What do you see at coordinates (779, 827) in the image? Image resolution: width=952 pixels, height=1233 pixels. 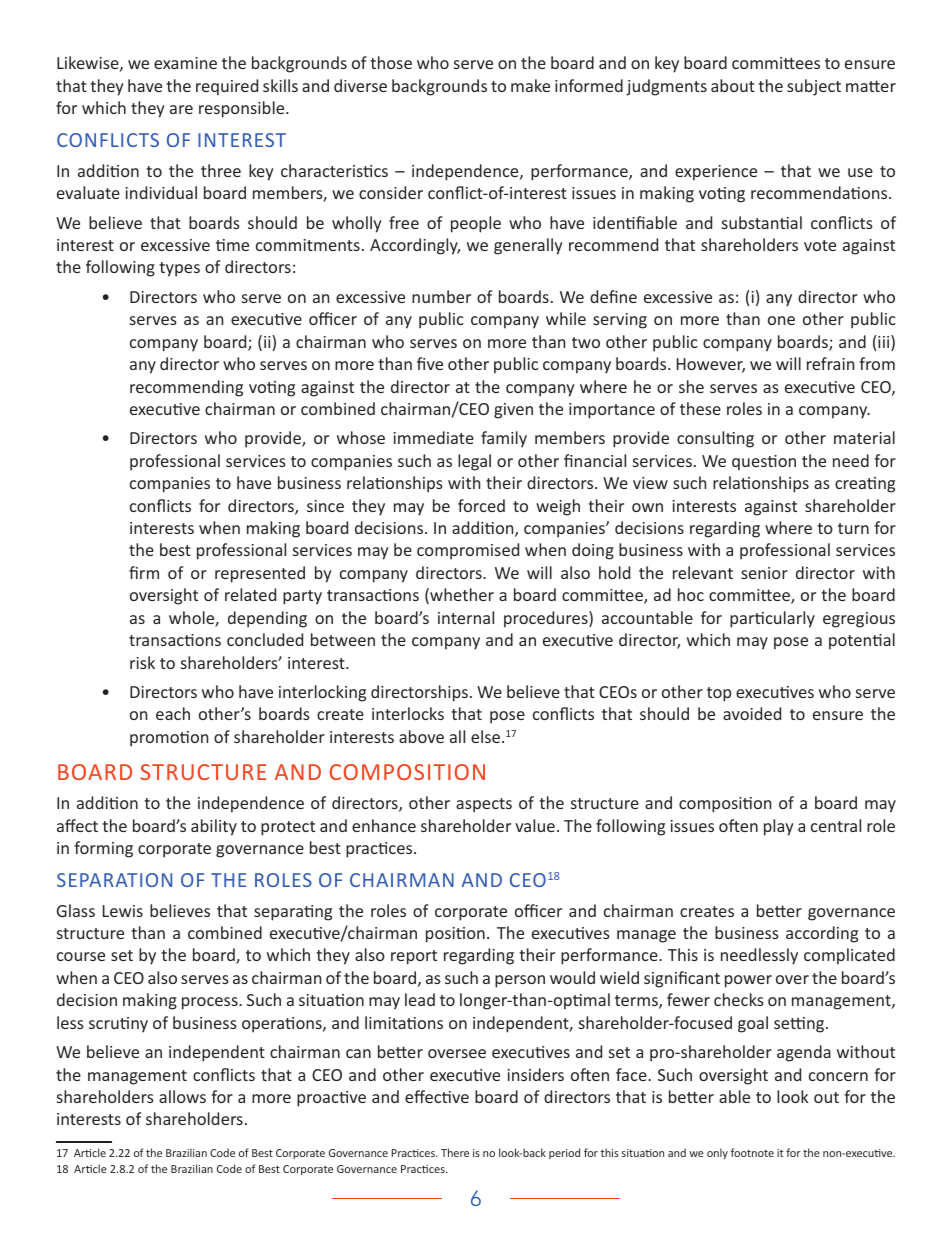 I see `play` at bounding box center [779, 827].
